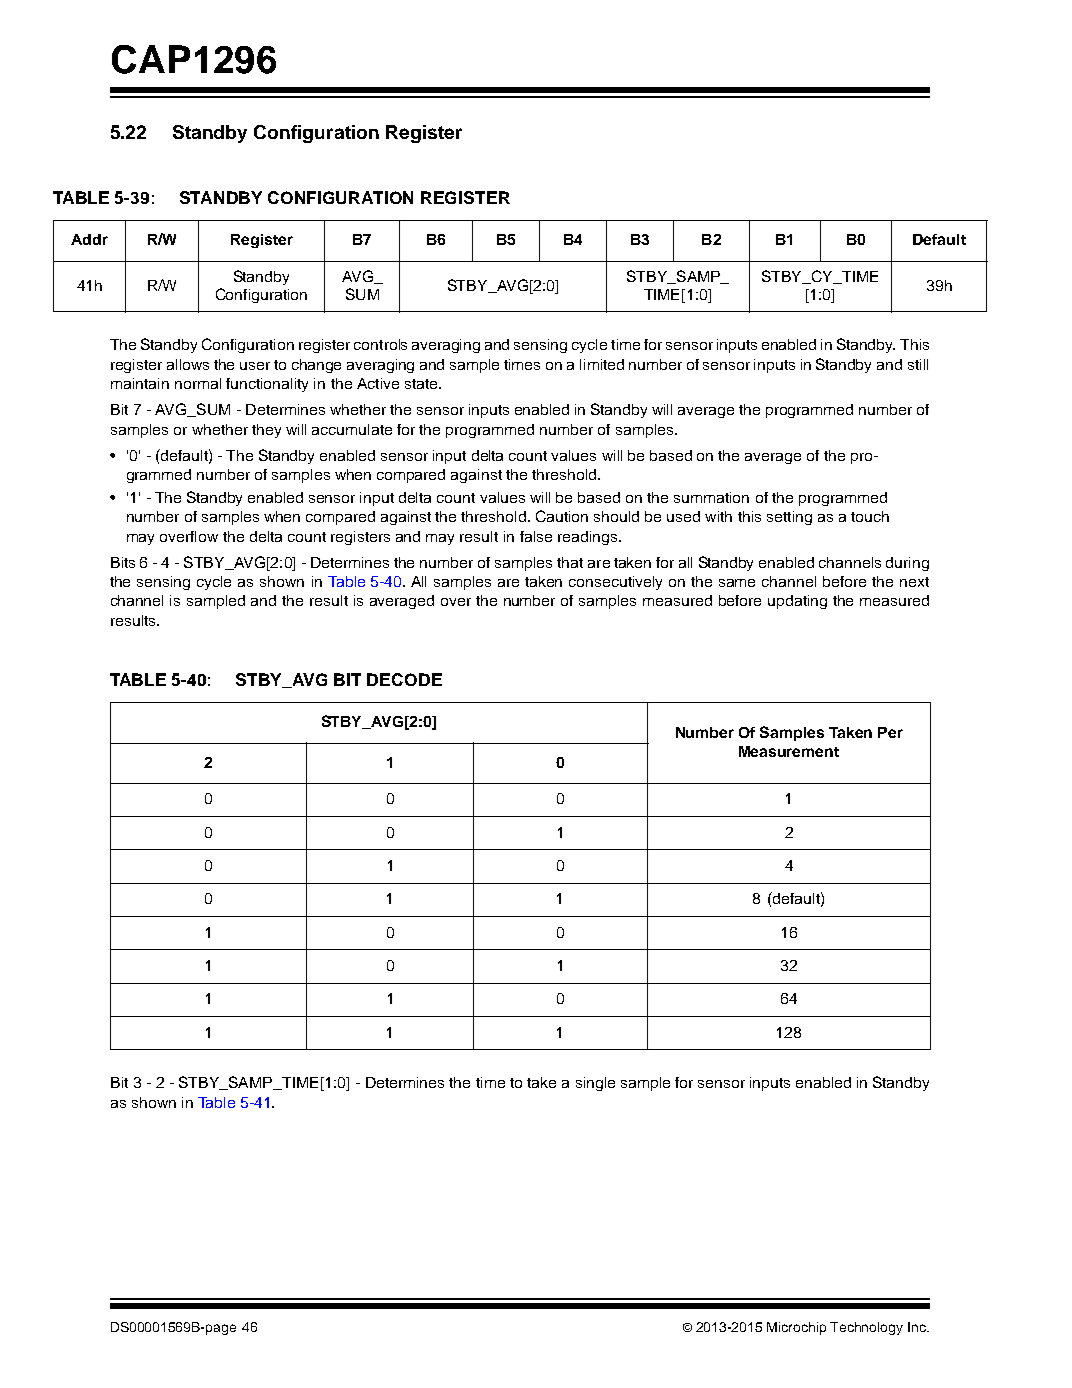 The width and height of the screenshot is (1072, 1388). I want to click on single, so click(595, 1084).
